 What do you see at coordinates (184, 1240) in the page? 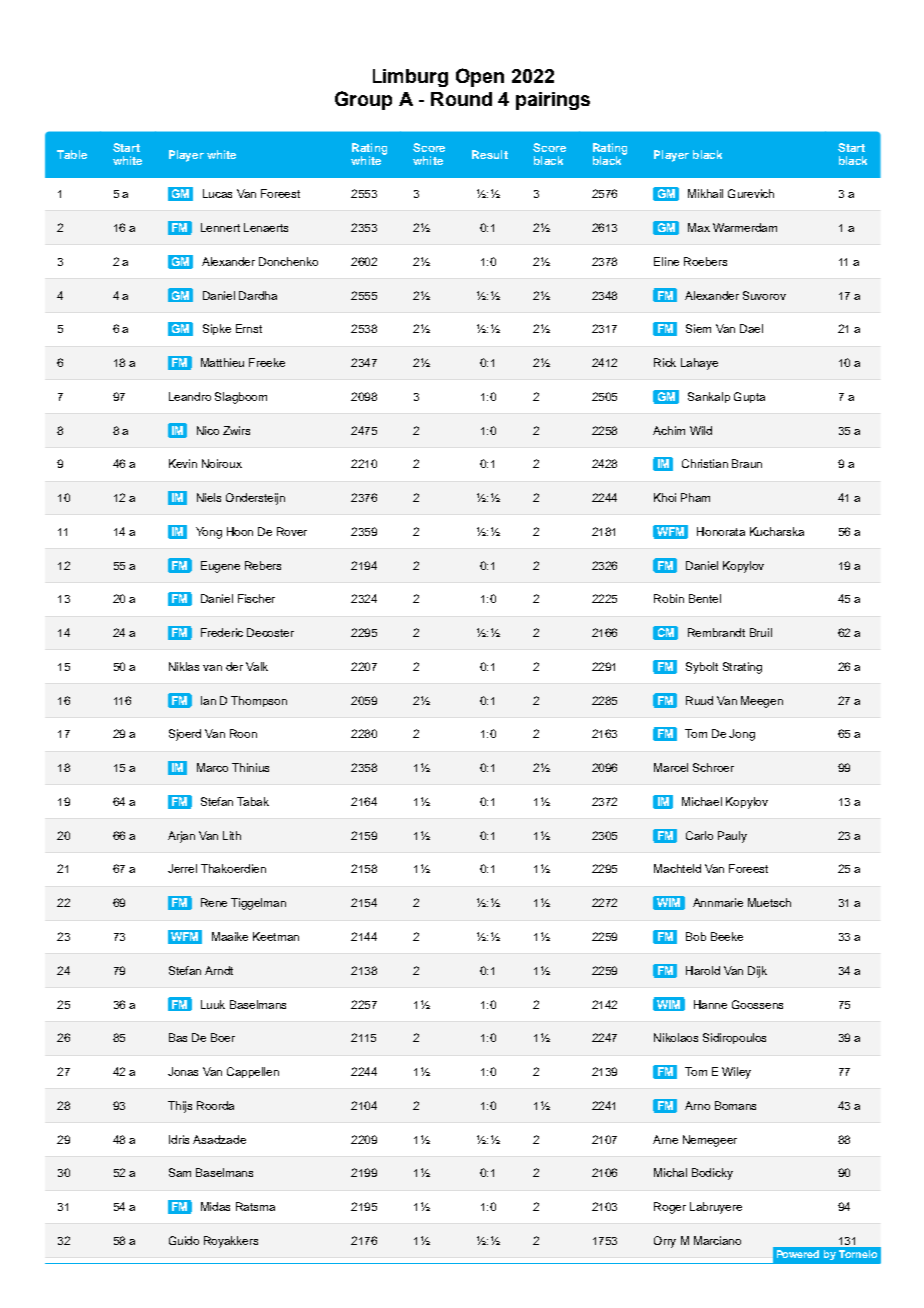
I see `Guido` at bounding box center [184, 1240].
